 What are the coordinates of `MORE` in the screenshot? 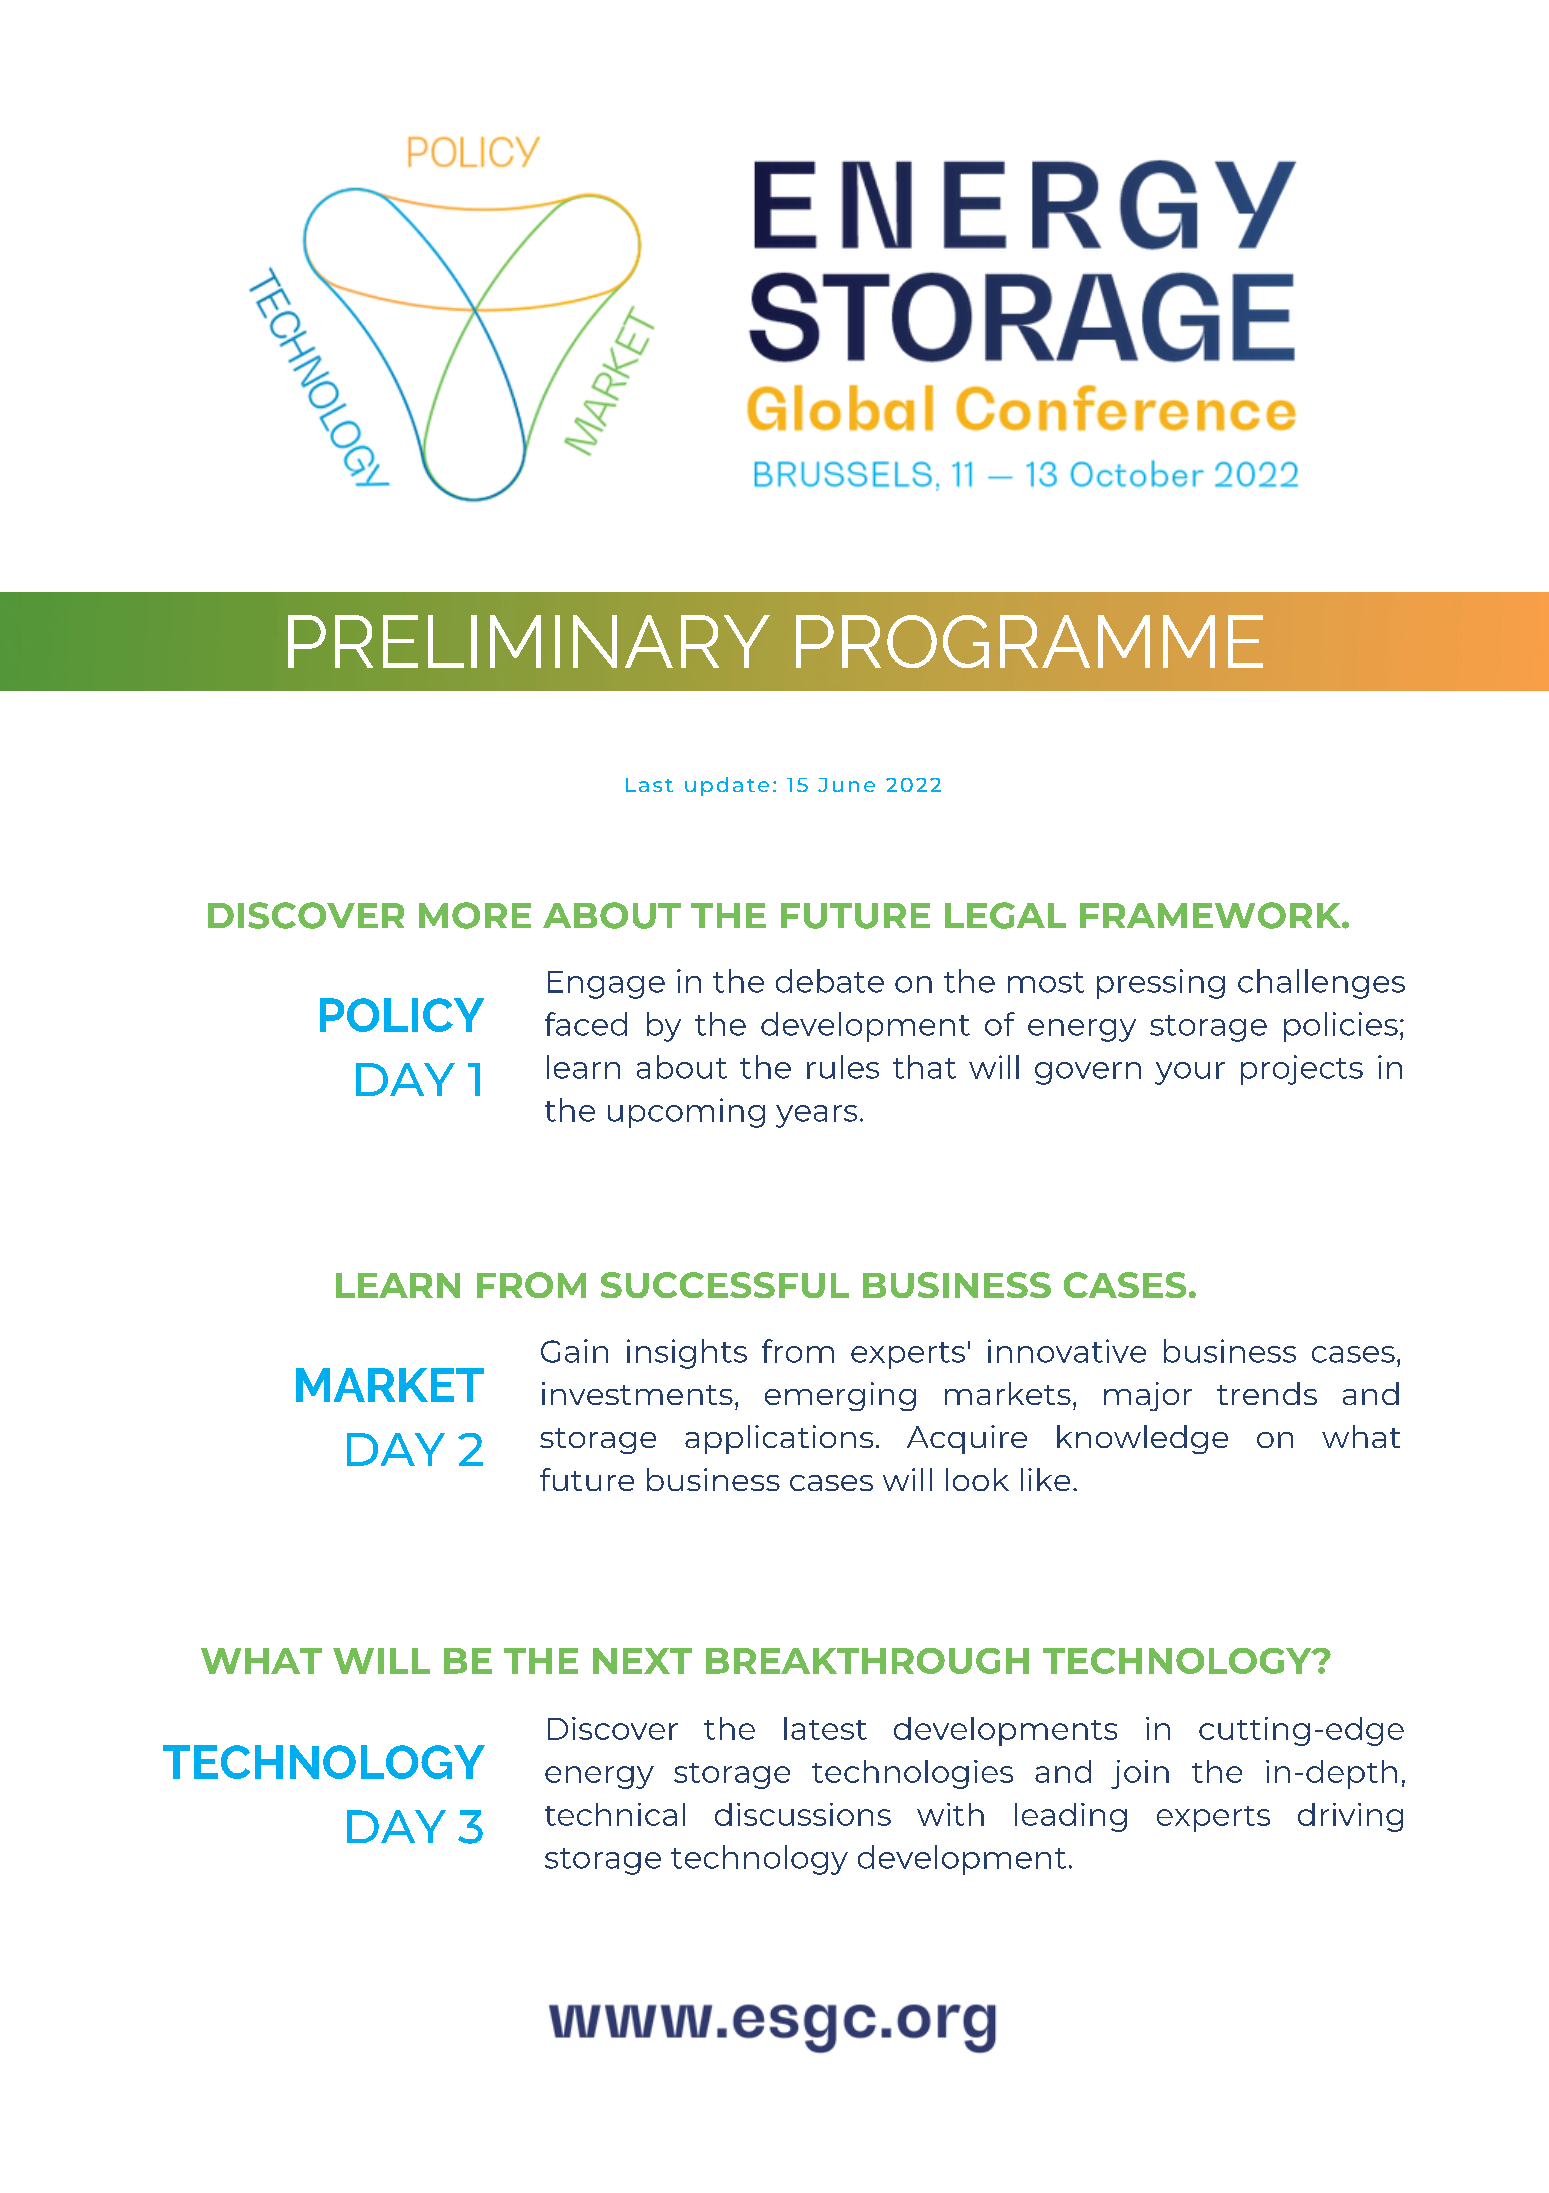 It's located at (475, 915).
